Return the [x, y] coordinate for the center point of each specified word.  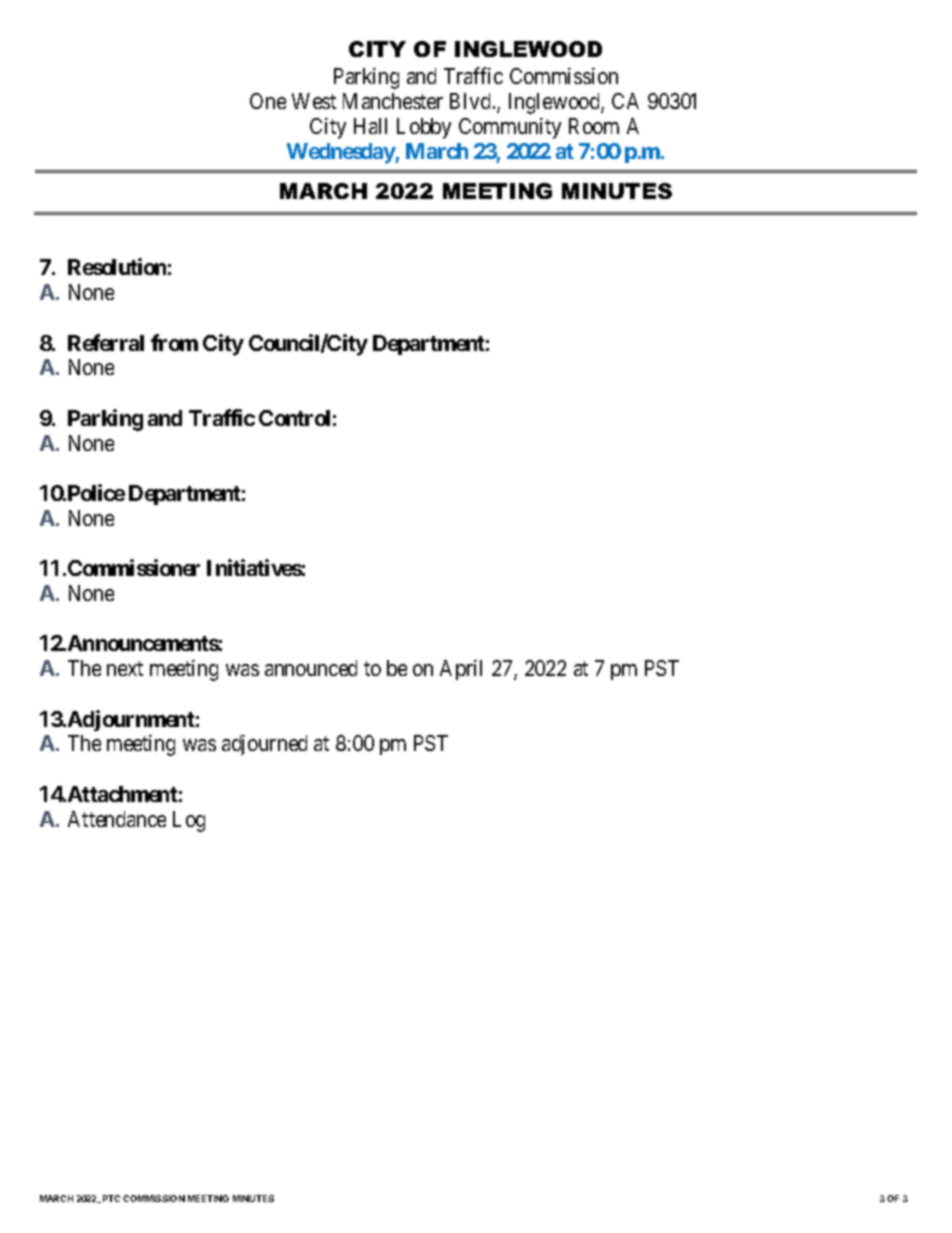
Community [510, 128]
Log [189, 821]
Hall [370, 126]
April [461, 670]
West [314, 101]
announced [311, 668]
